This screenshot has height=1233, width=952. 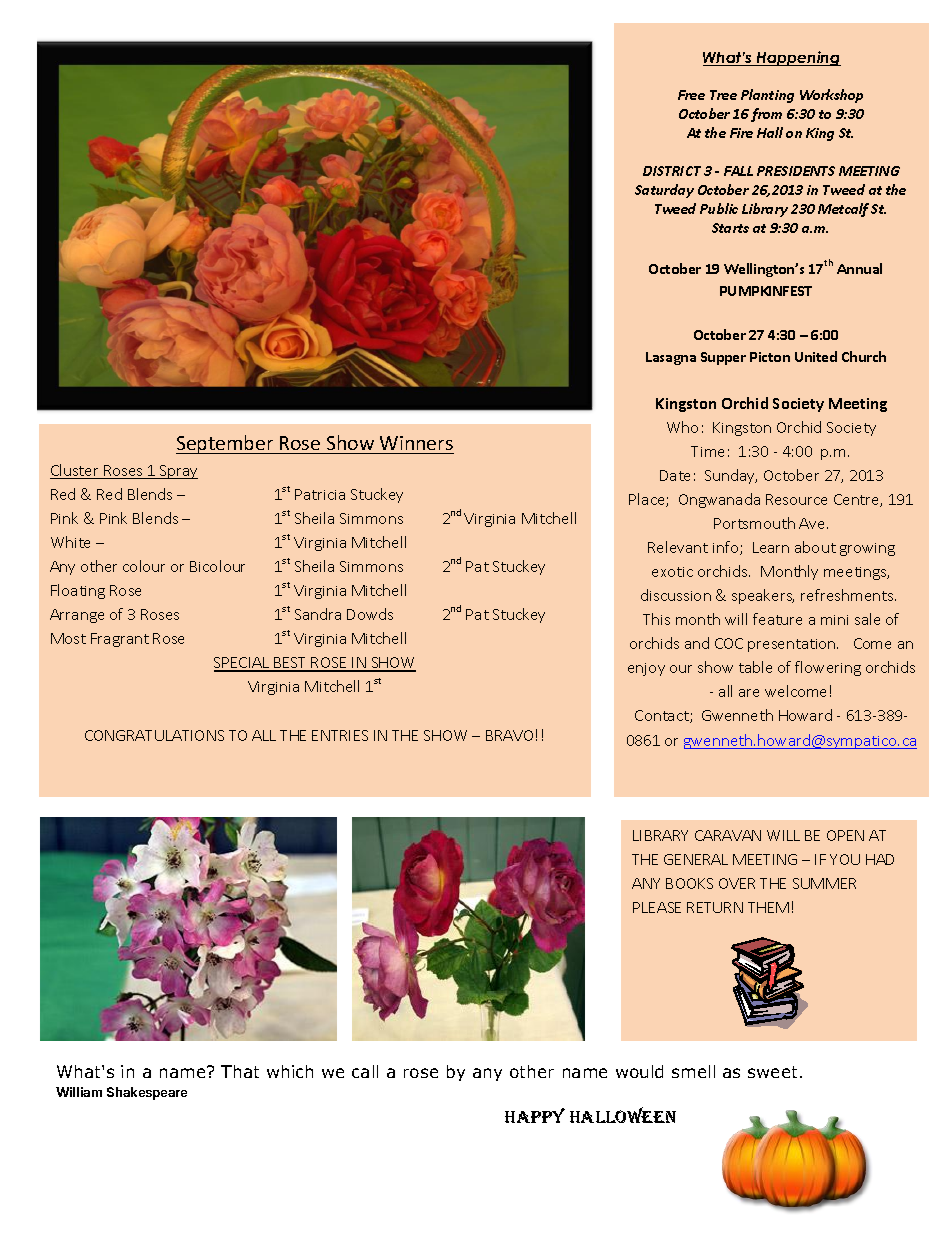 I want to click on Time, so click(x=707, y=451).
